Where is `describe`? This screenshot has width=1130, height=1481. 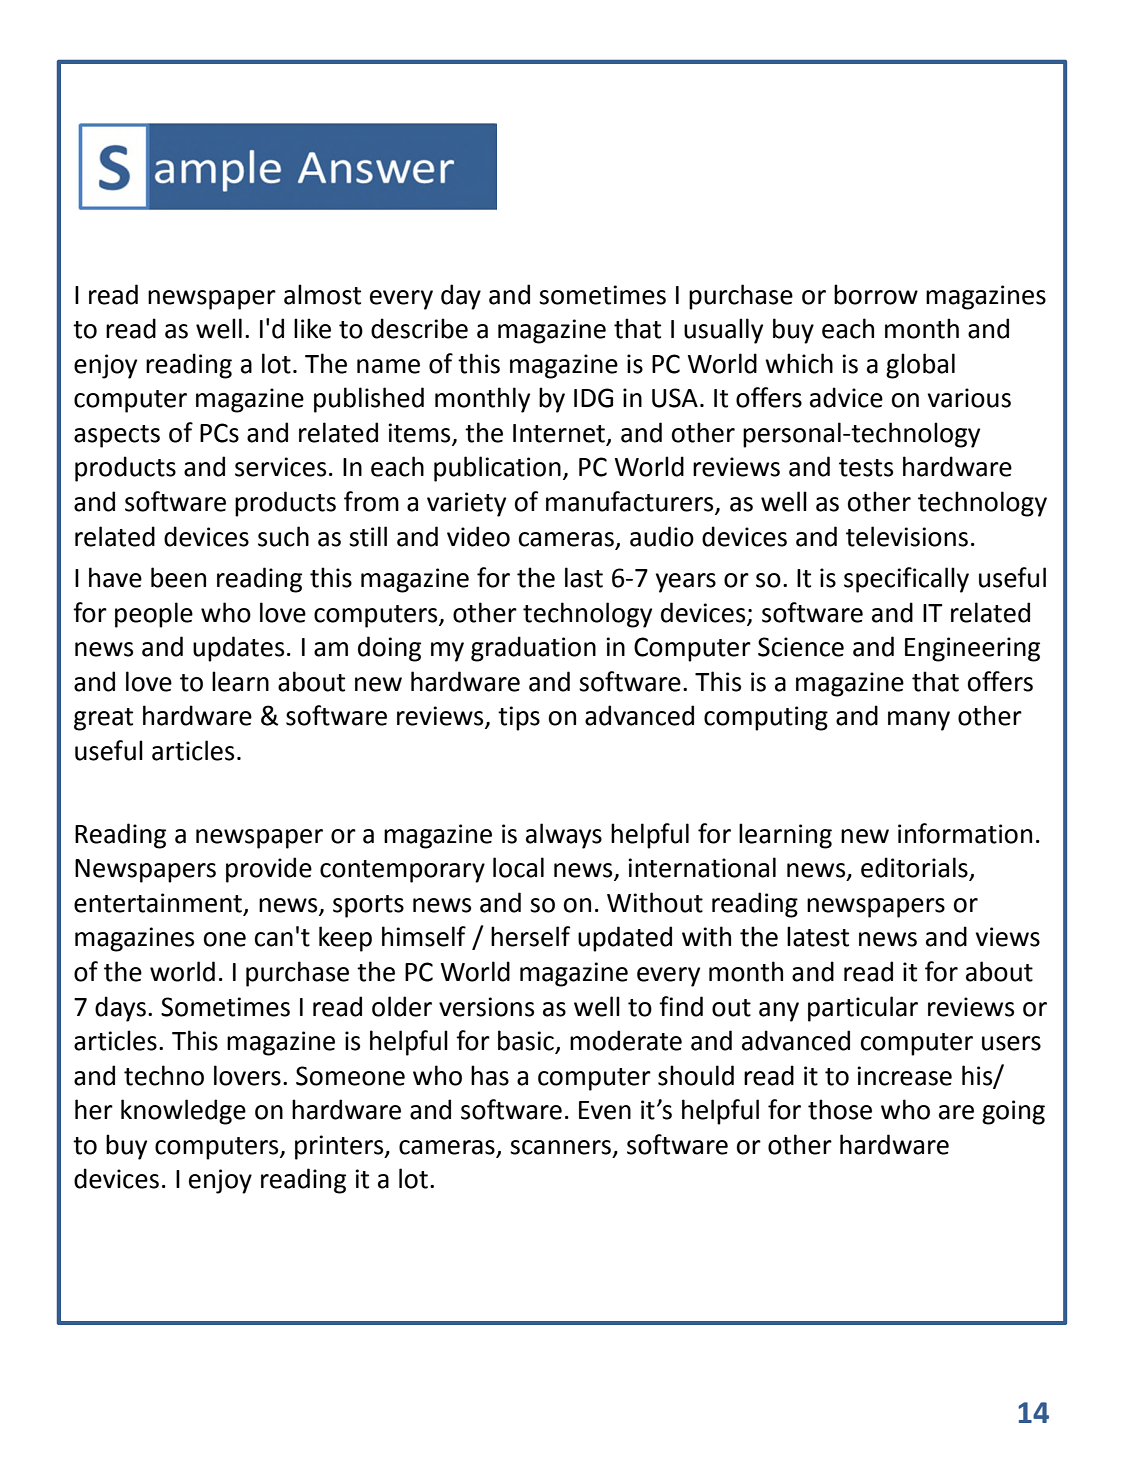
describe is located at coordinates (419, 328).
